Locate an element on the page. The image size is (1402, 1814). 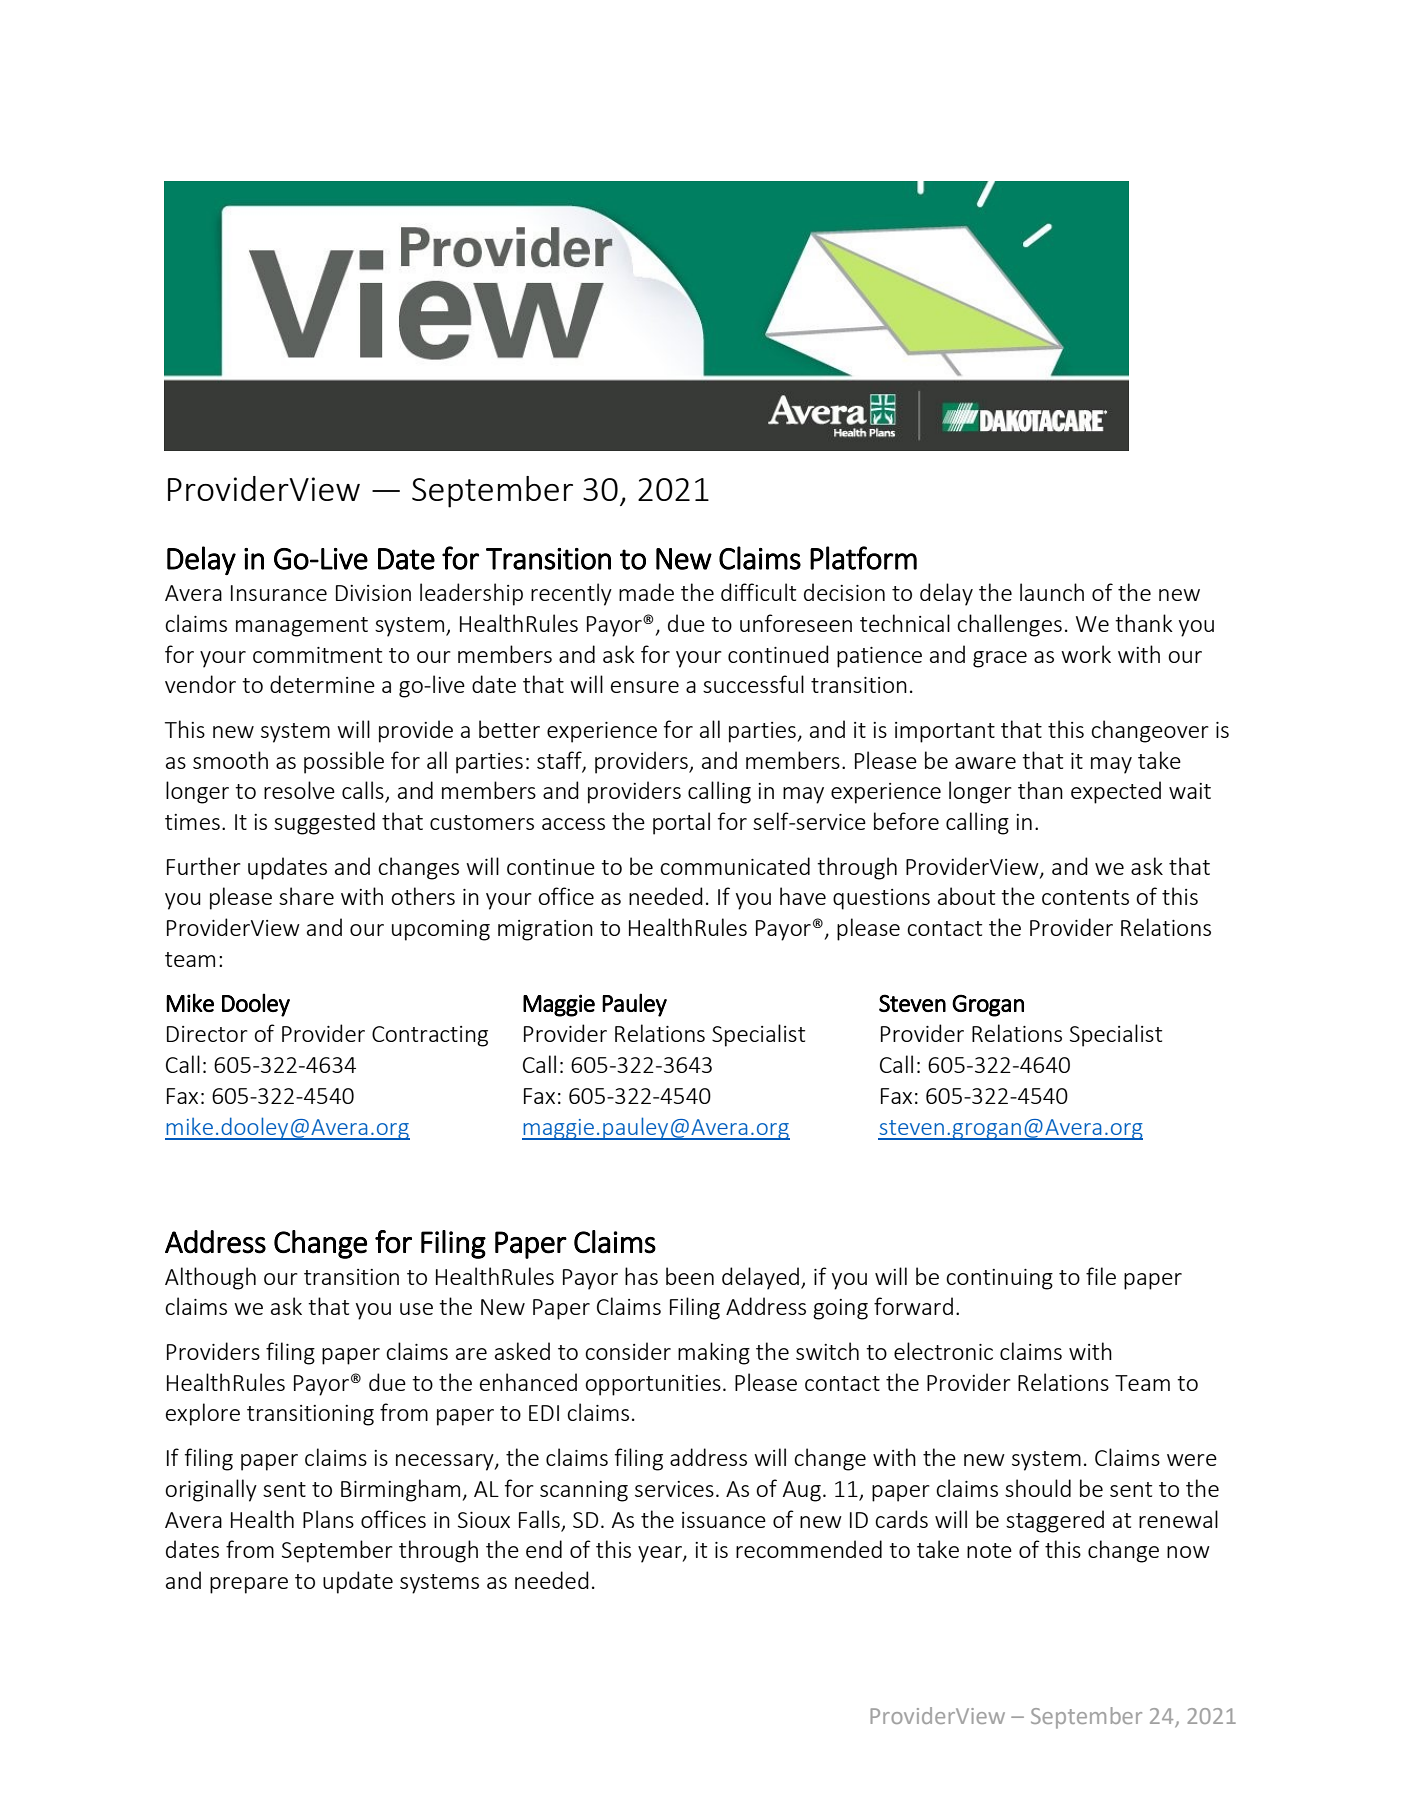
been is located at coordinates (690, 1276).
